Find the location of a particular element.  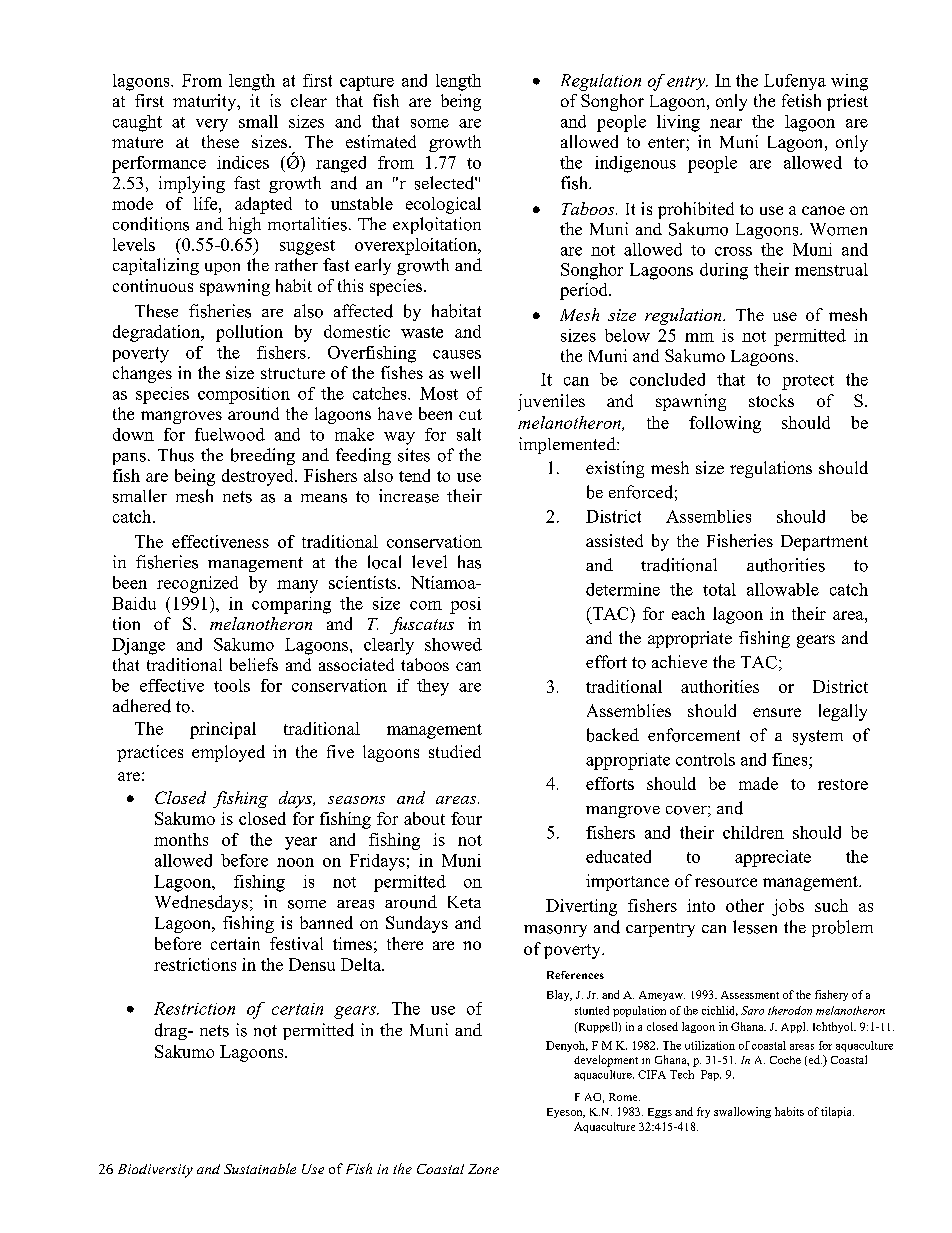

months is located at coordinates (181, 839).
